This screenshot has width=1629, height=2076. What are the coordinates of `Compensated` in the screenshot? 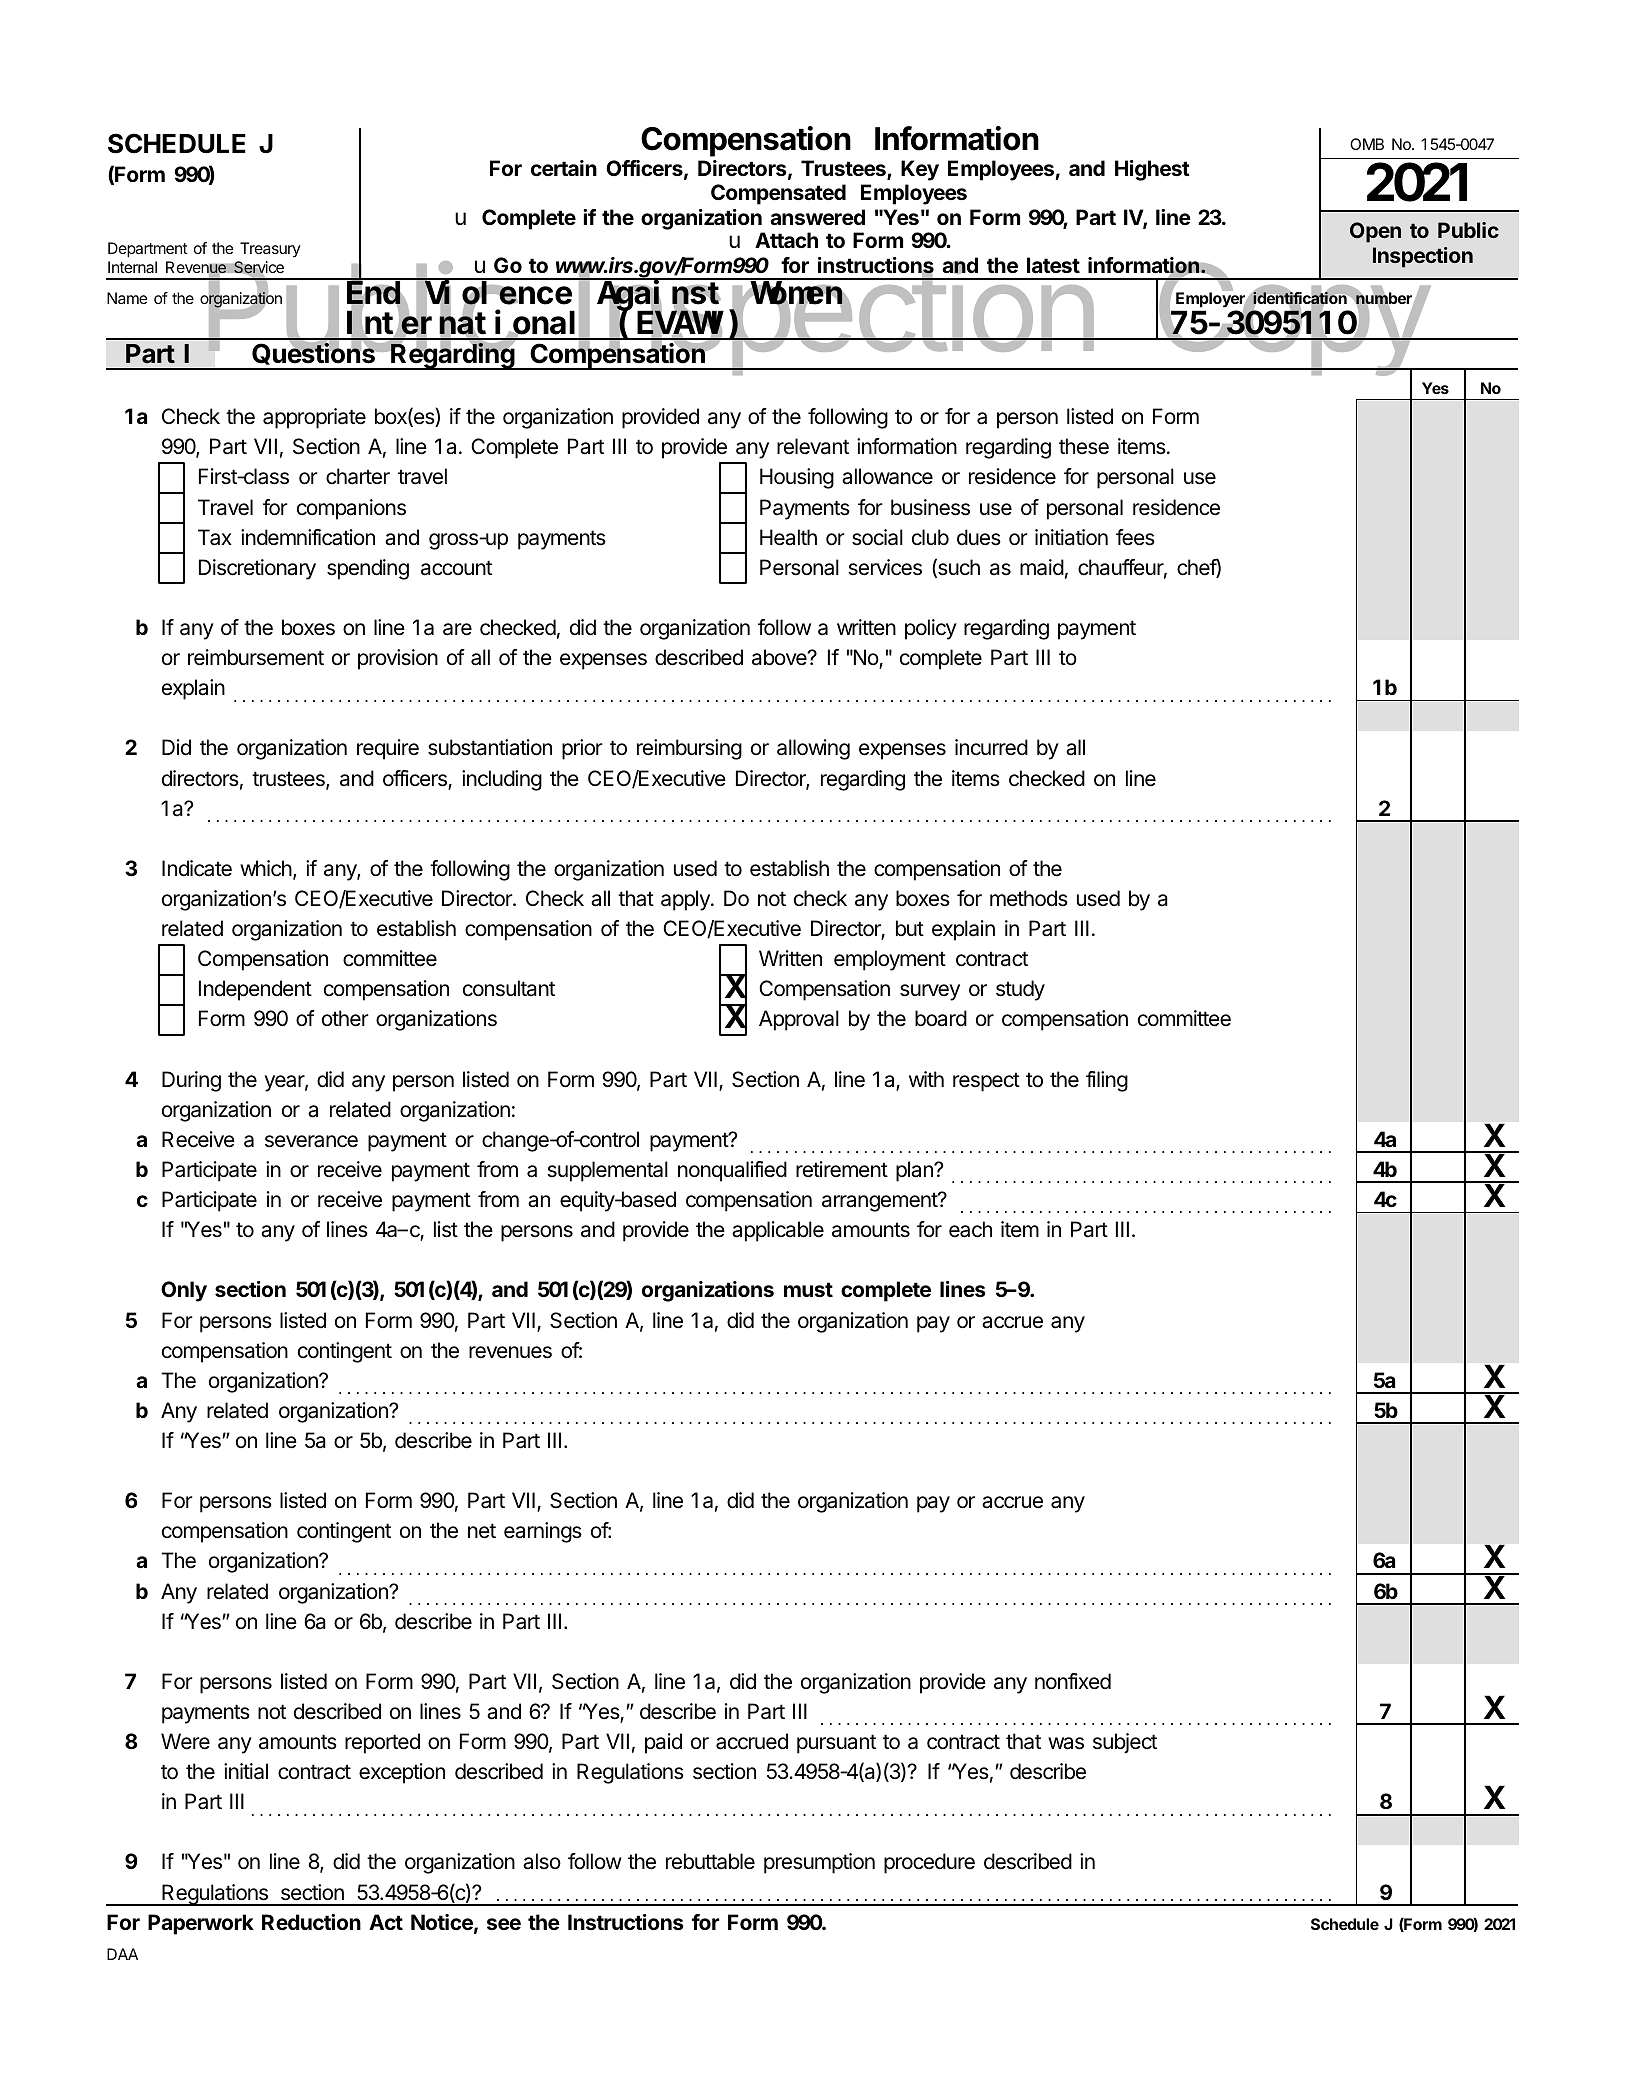 It's located at (778, 194).
